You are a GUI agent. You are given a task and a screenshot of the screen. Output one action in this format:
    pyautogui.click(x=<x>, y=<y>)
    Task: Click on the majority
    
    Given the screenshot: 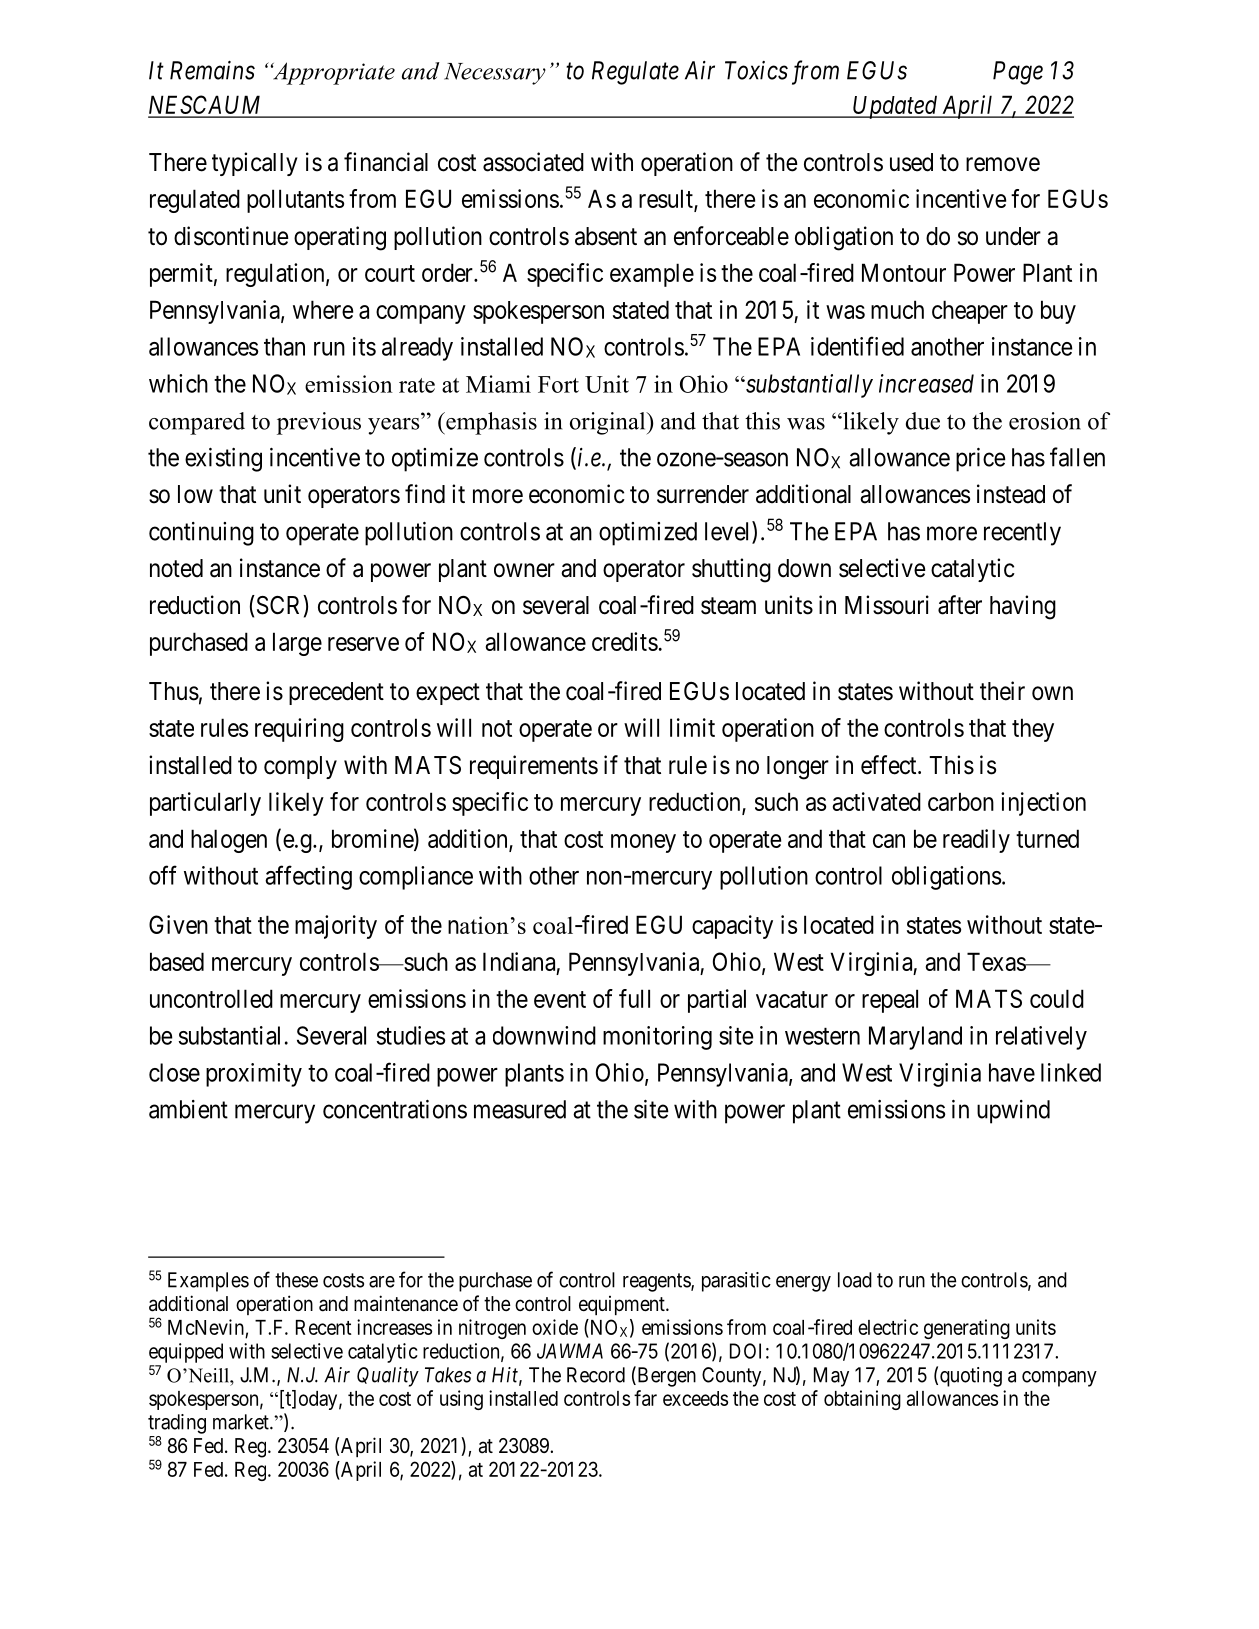 What is the action you would take?
    pyautogui.click(x=336, y=927)
